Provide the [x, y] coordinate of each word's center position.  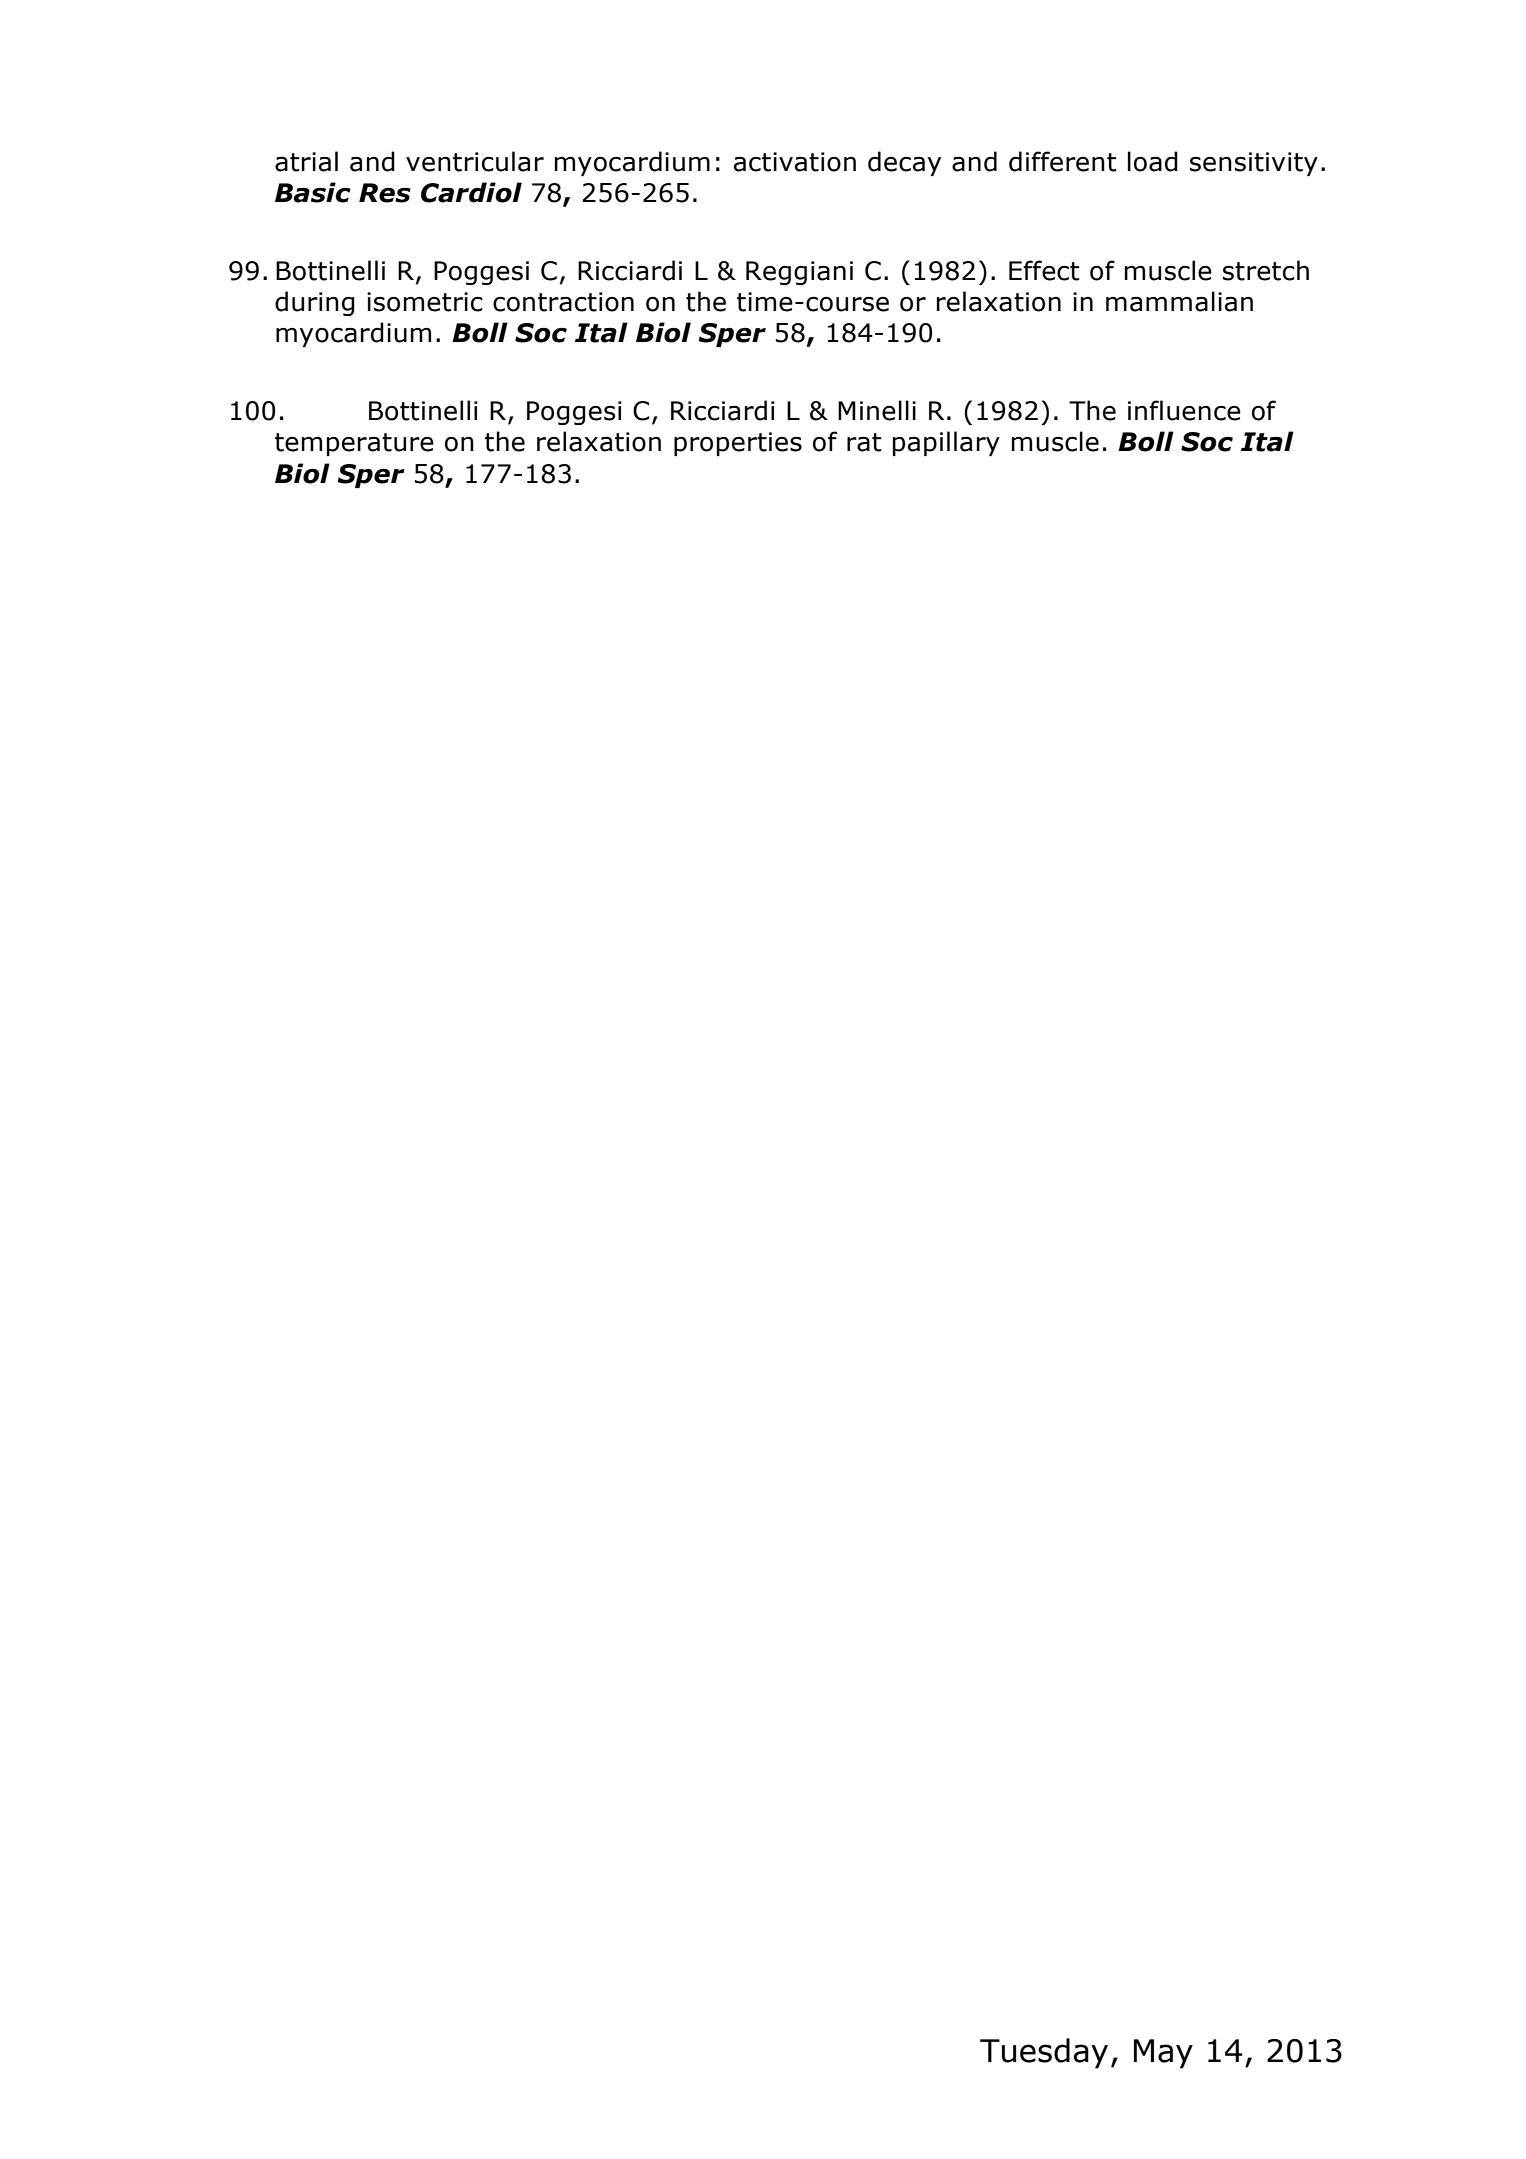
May [1163, 2054]
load [1153, 161]
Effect [1044, 270]
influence [1184, 410]
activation [795, 162]
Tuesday [1044, 2053]
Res [385, 193]
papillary [946, 443]
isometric [425, 302]
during [315, 303]
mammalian [1179, 301]
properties [738, 444]
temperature [354, 444]
